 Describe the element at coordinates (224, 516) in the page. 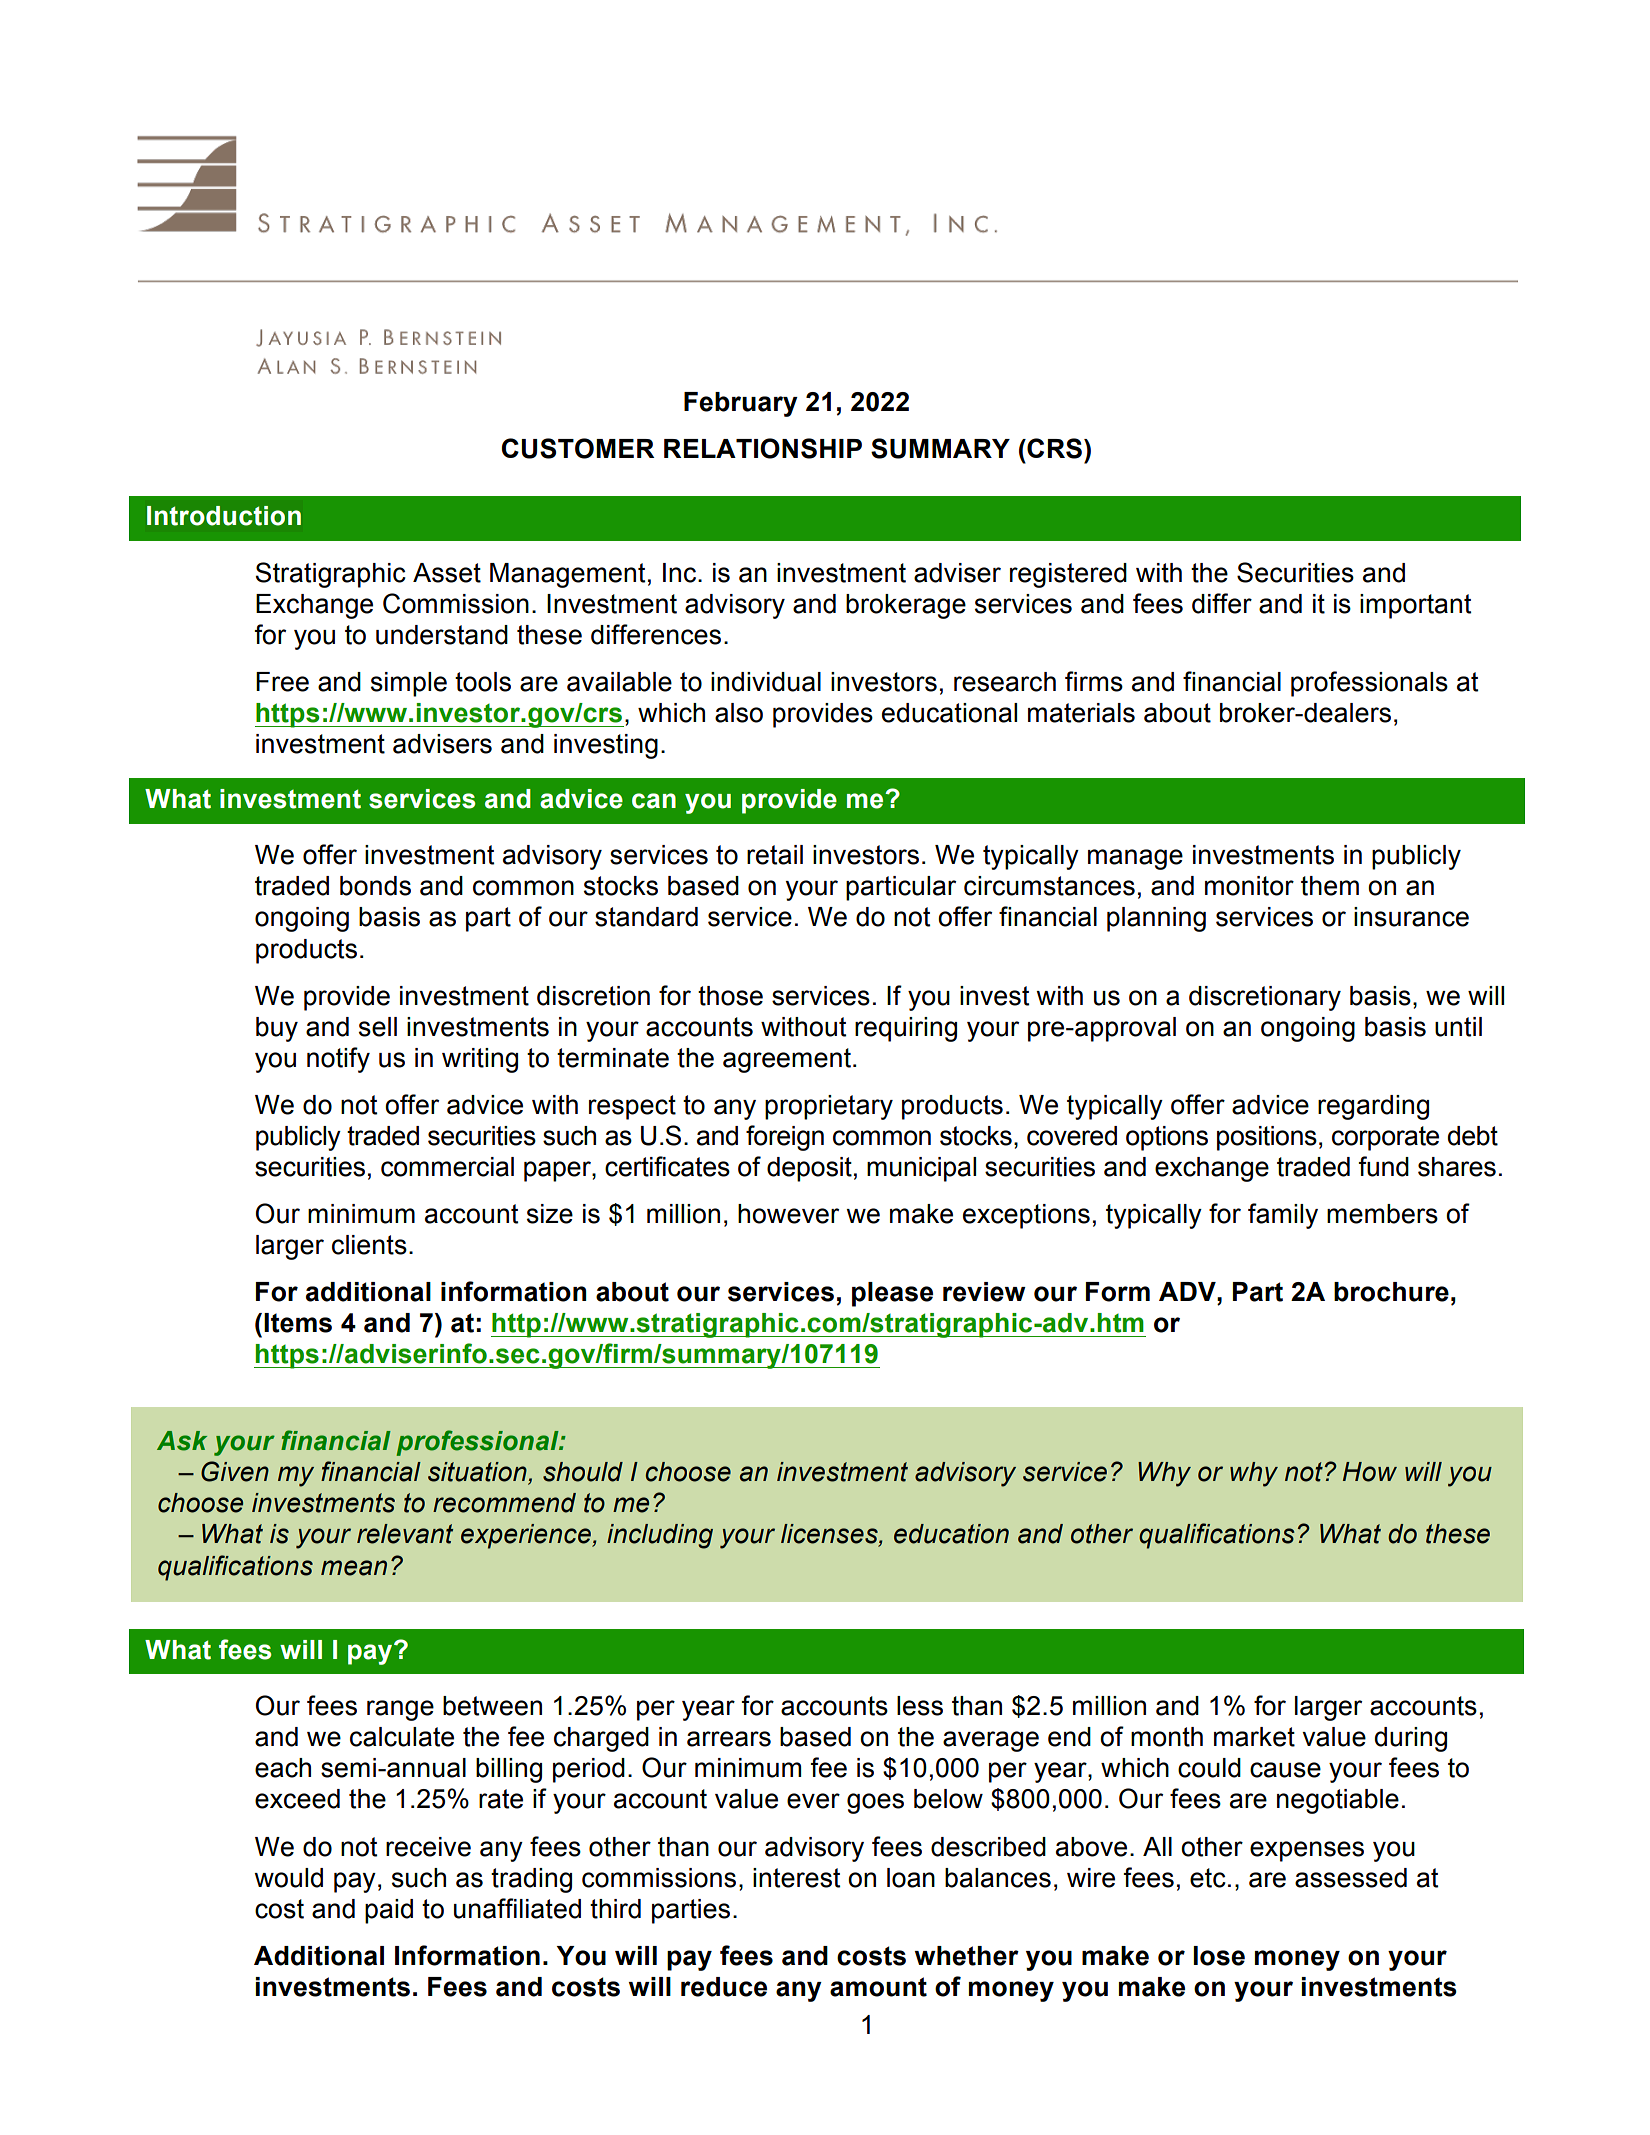

I see `Introduction` at that location.
